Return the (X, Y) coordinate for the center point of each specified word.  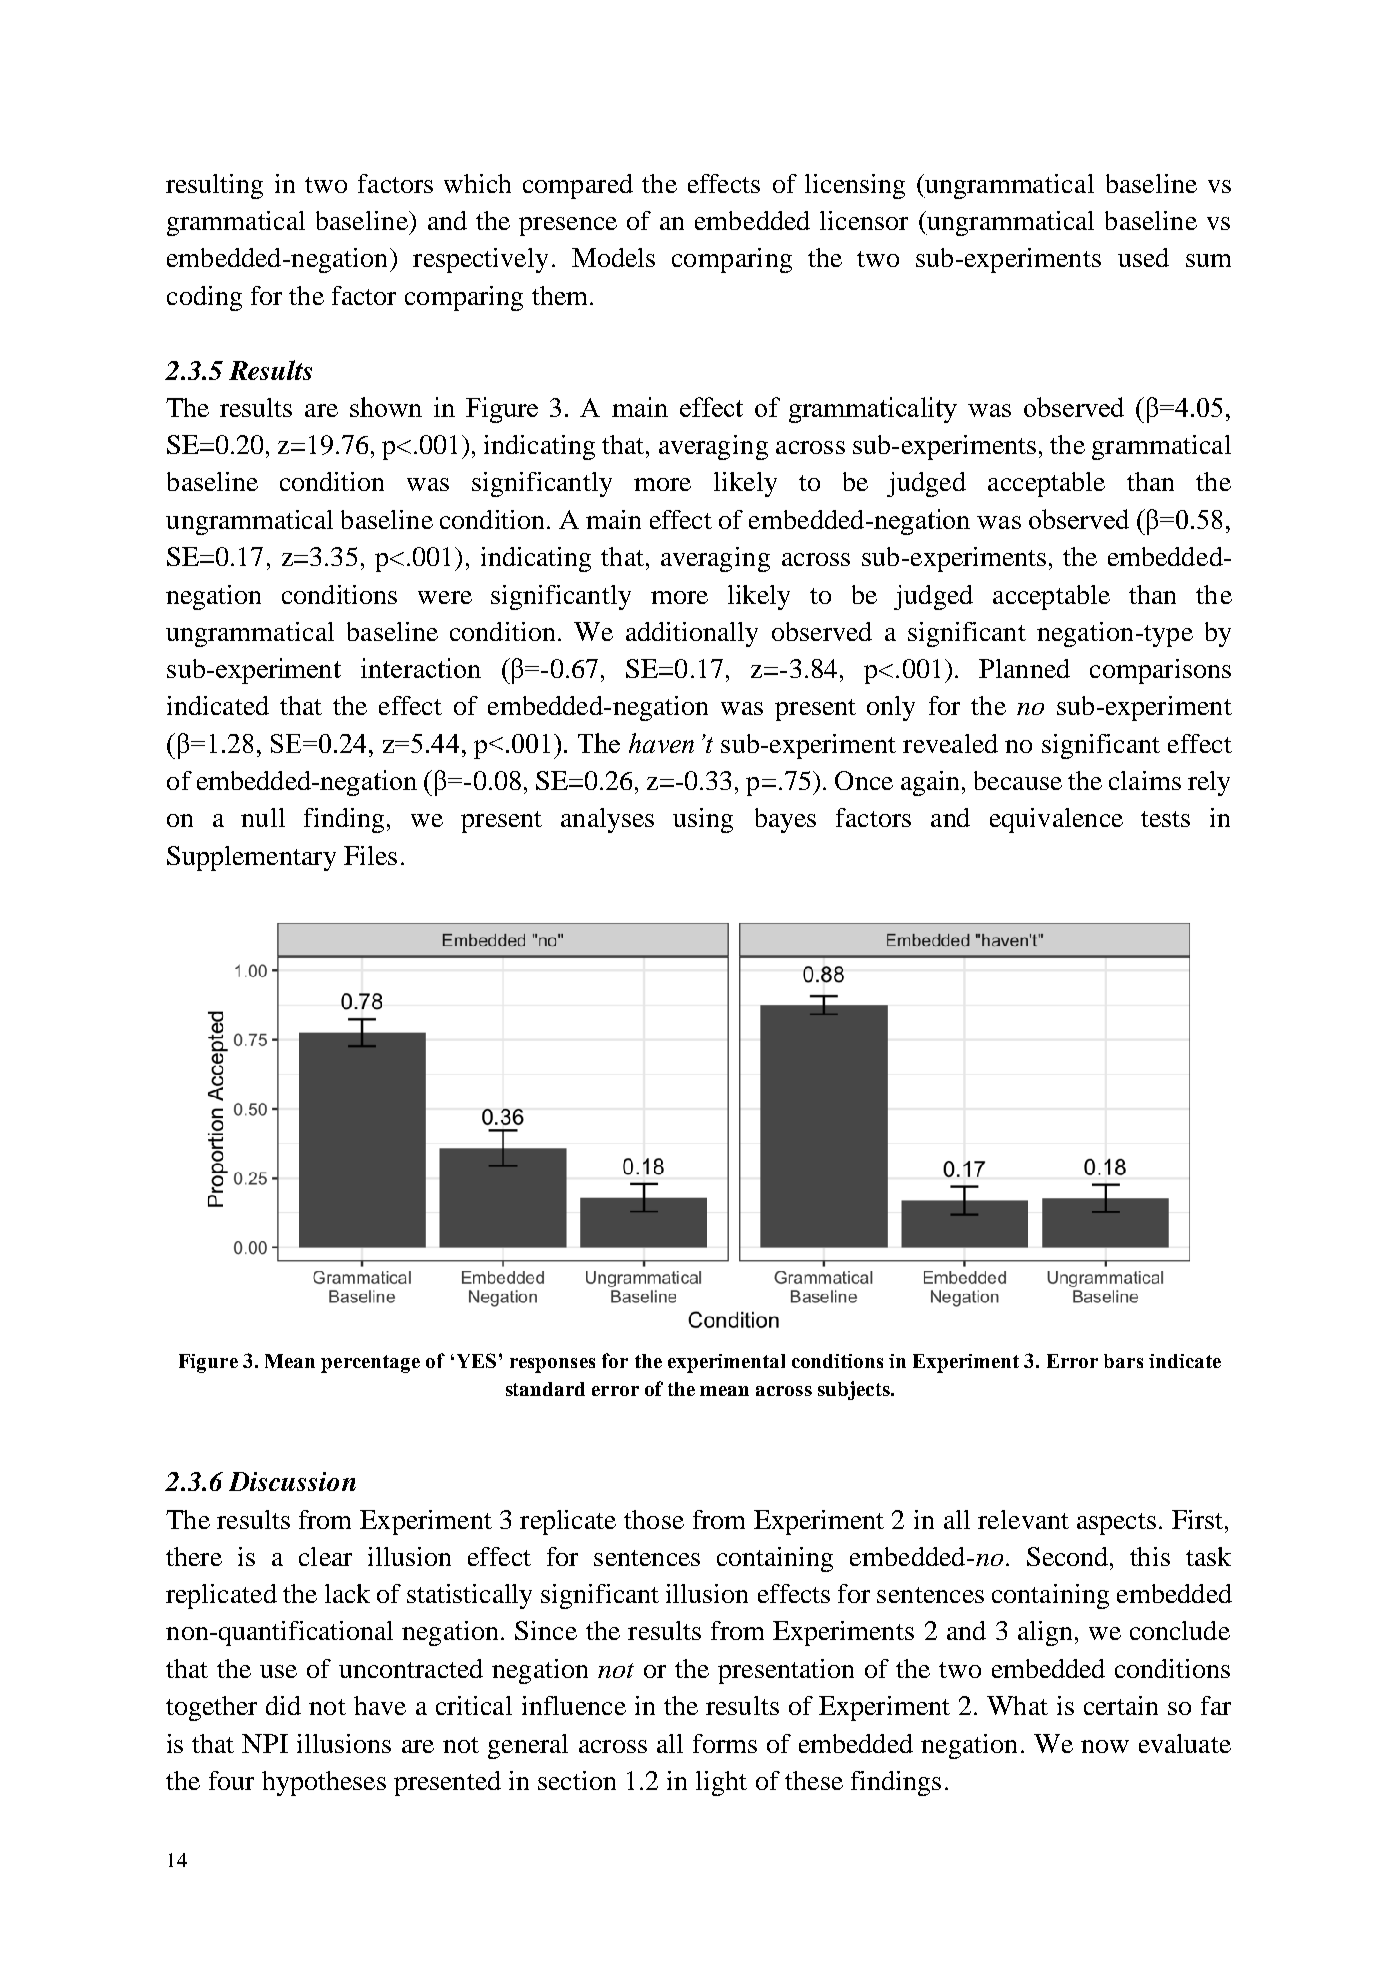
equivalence (1056, 820)
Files (370, 855)
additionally (692, 634)
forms (725, 1743)
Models (613, 257)
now (1105, 1746)
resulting (214, 186)
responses (552, 1365)
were (445, 597)
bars (1123, 1361)
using (703, 820)
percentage (370, 1364)
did (283, 1705)
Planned (1024, 668)
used (1143, 257)
